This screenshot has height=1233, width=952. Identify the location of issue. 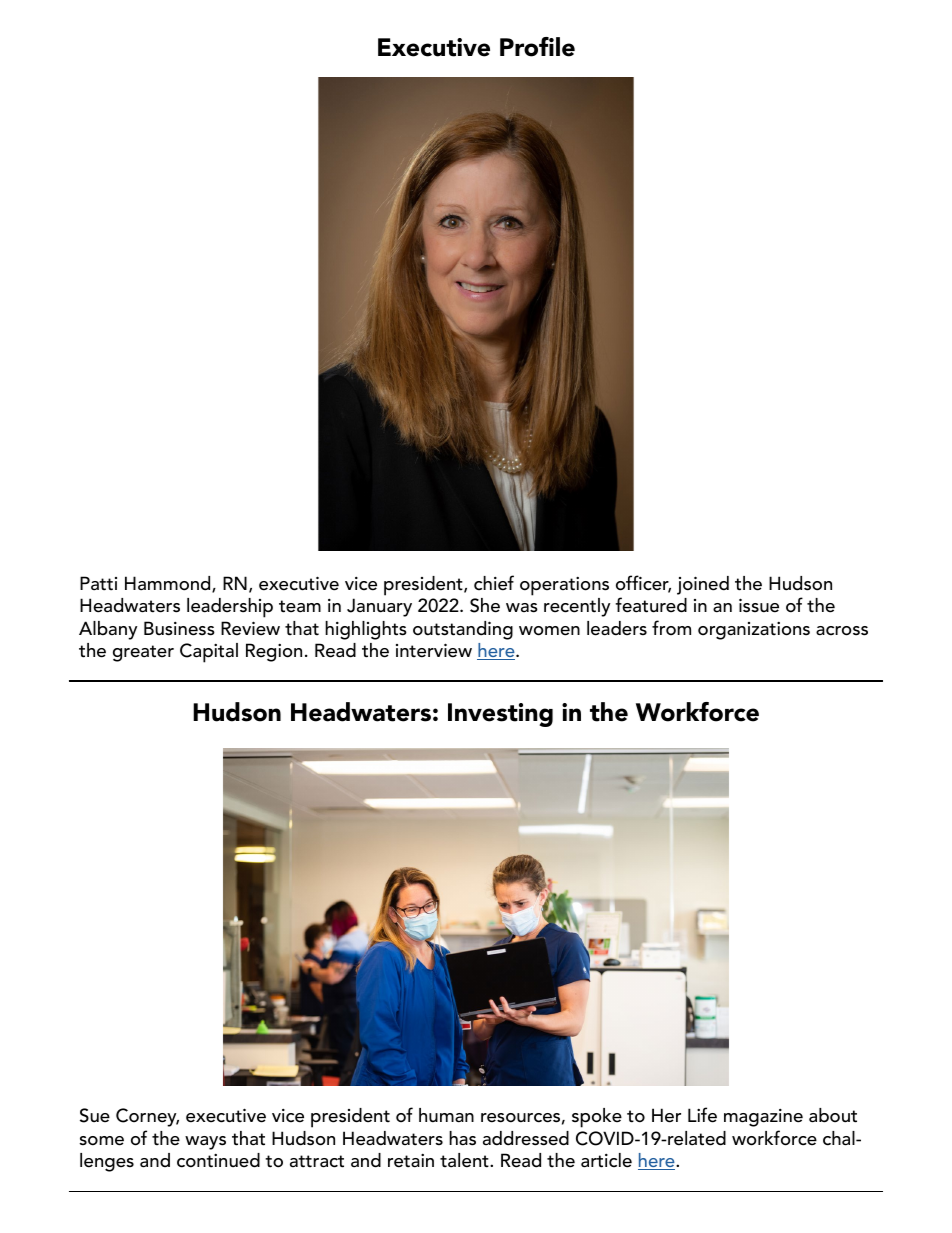
(759, 605).
